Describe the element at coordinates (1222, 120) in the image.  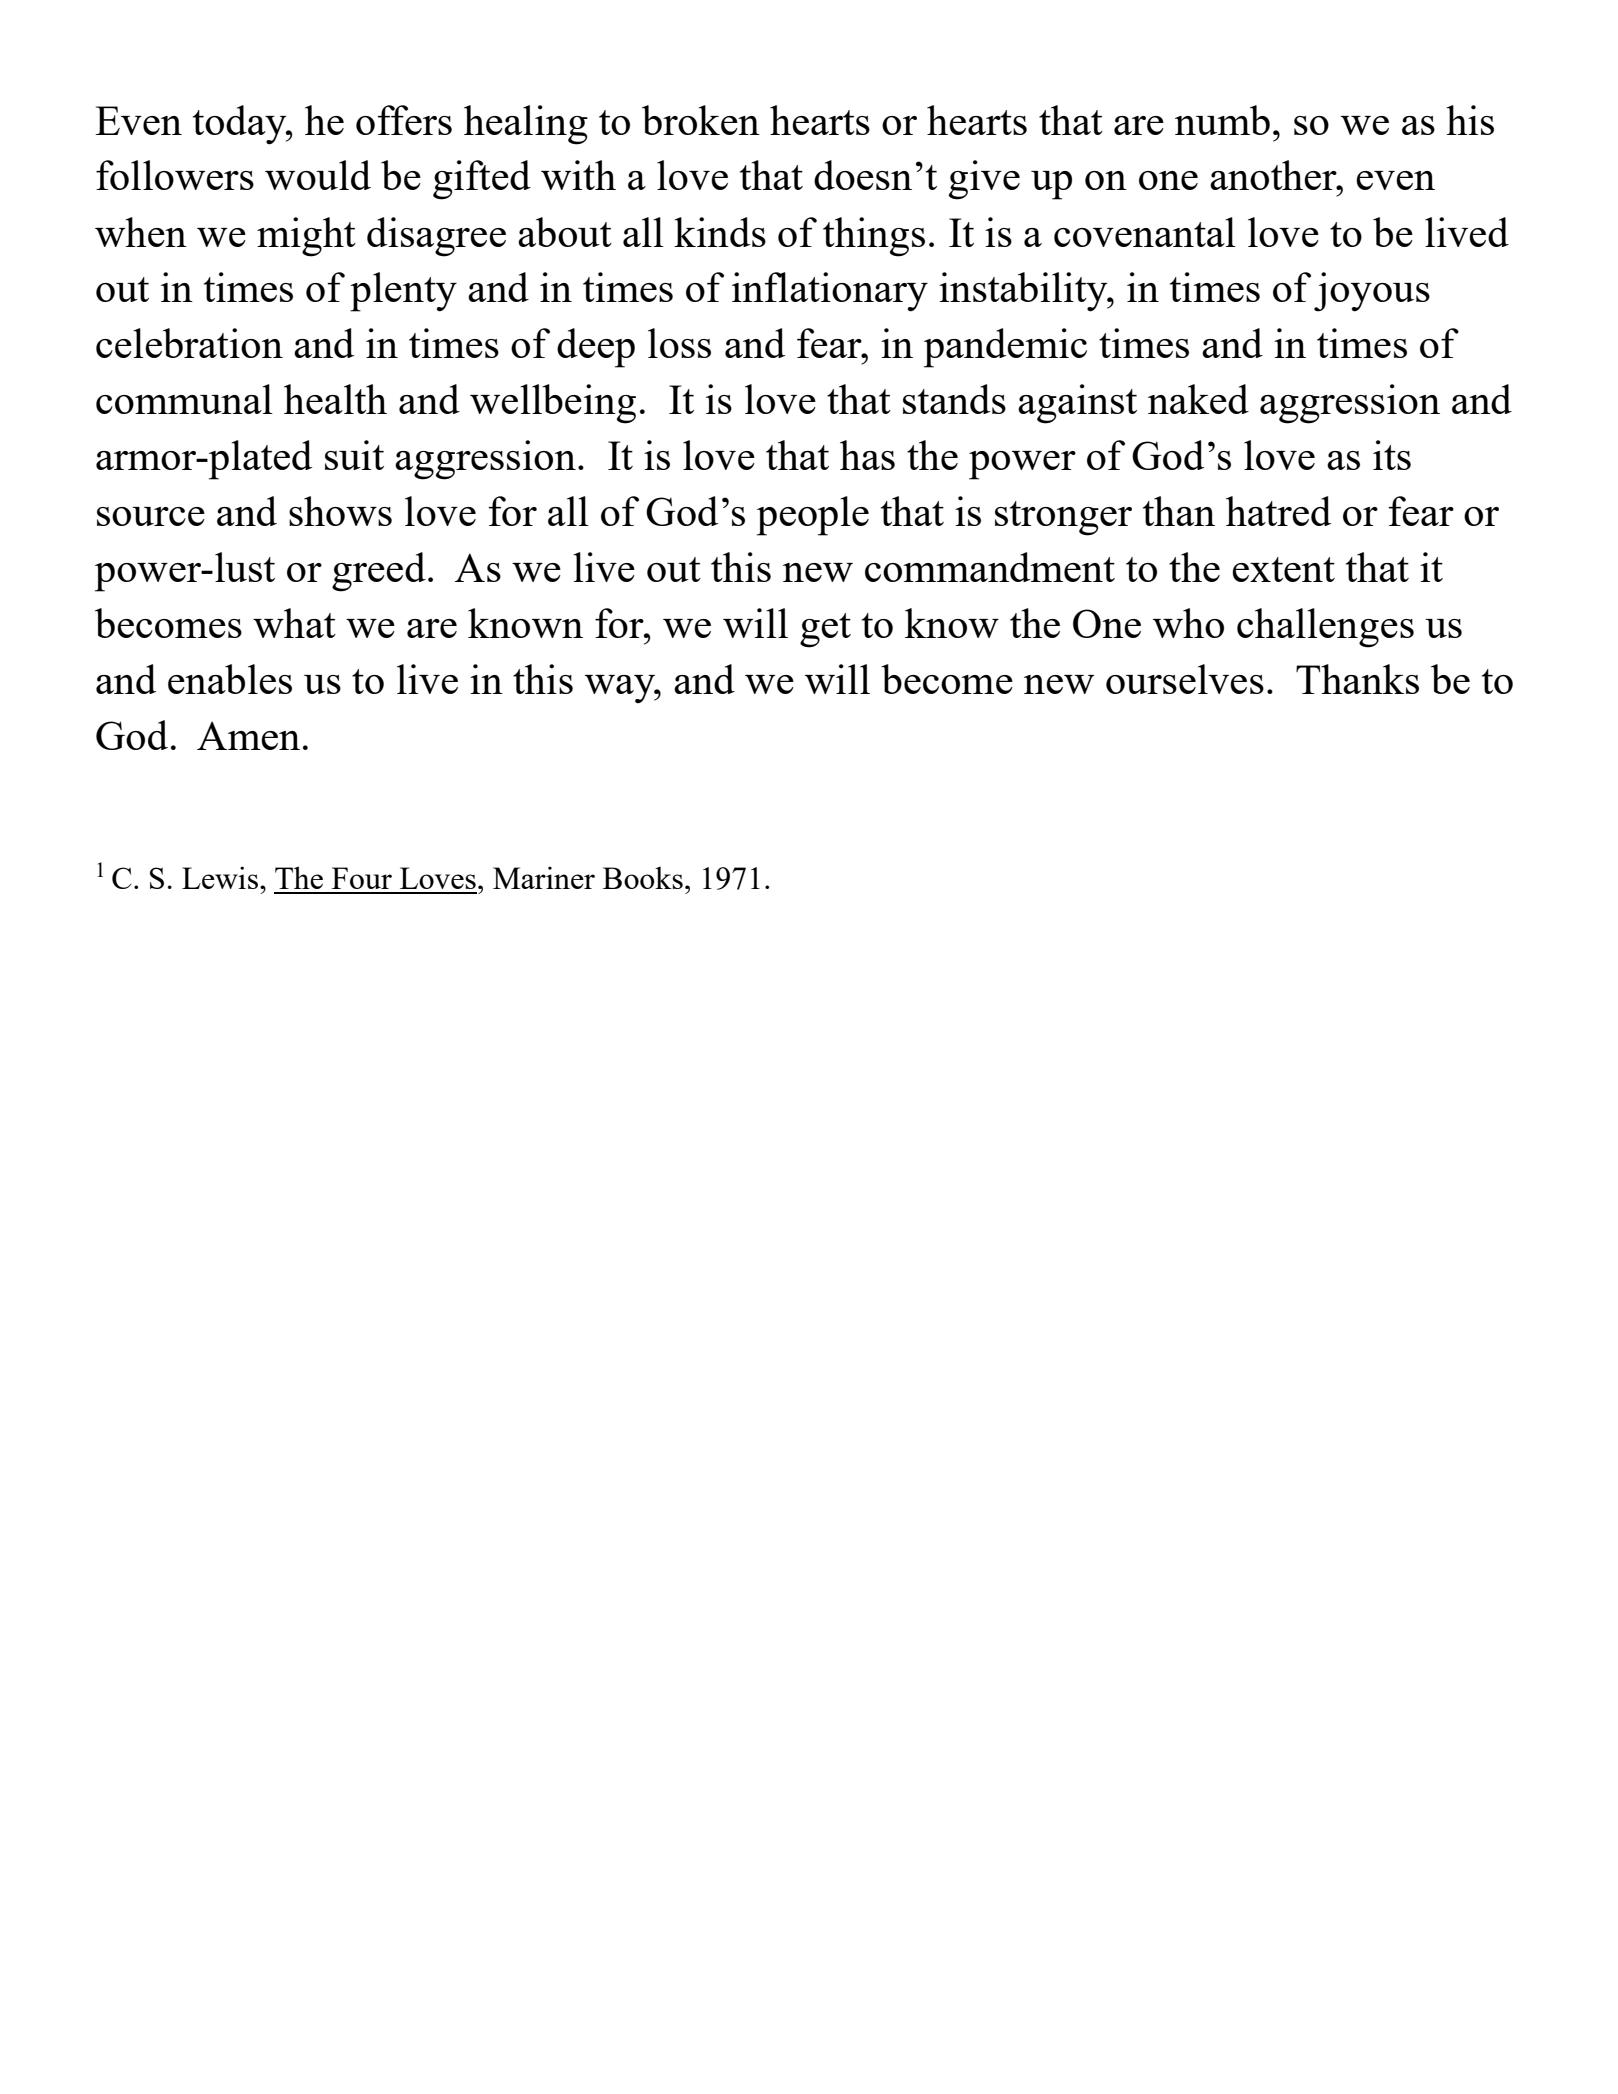
I see `numb` at that location.
